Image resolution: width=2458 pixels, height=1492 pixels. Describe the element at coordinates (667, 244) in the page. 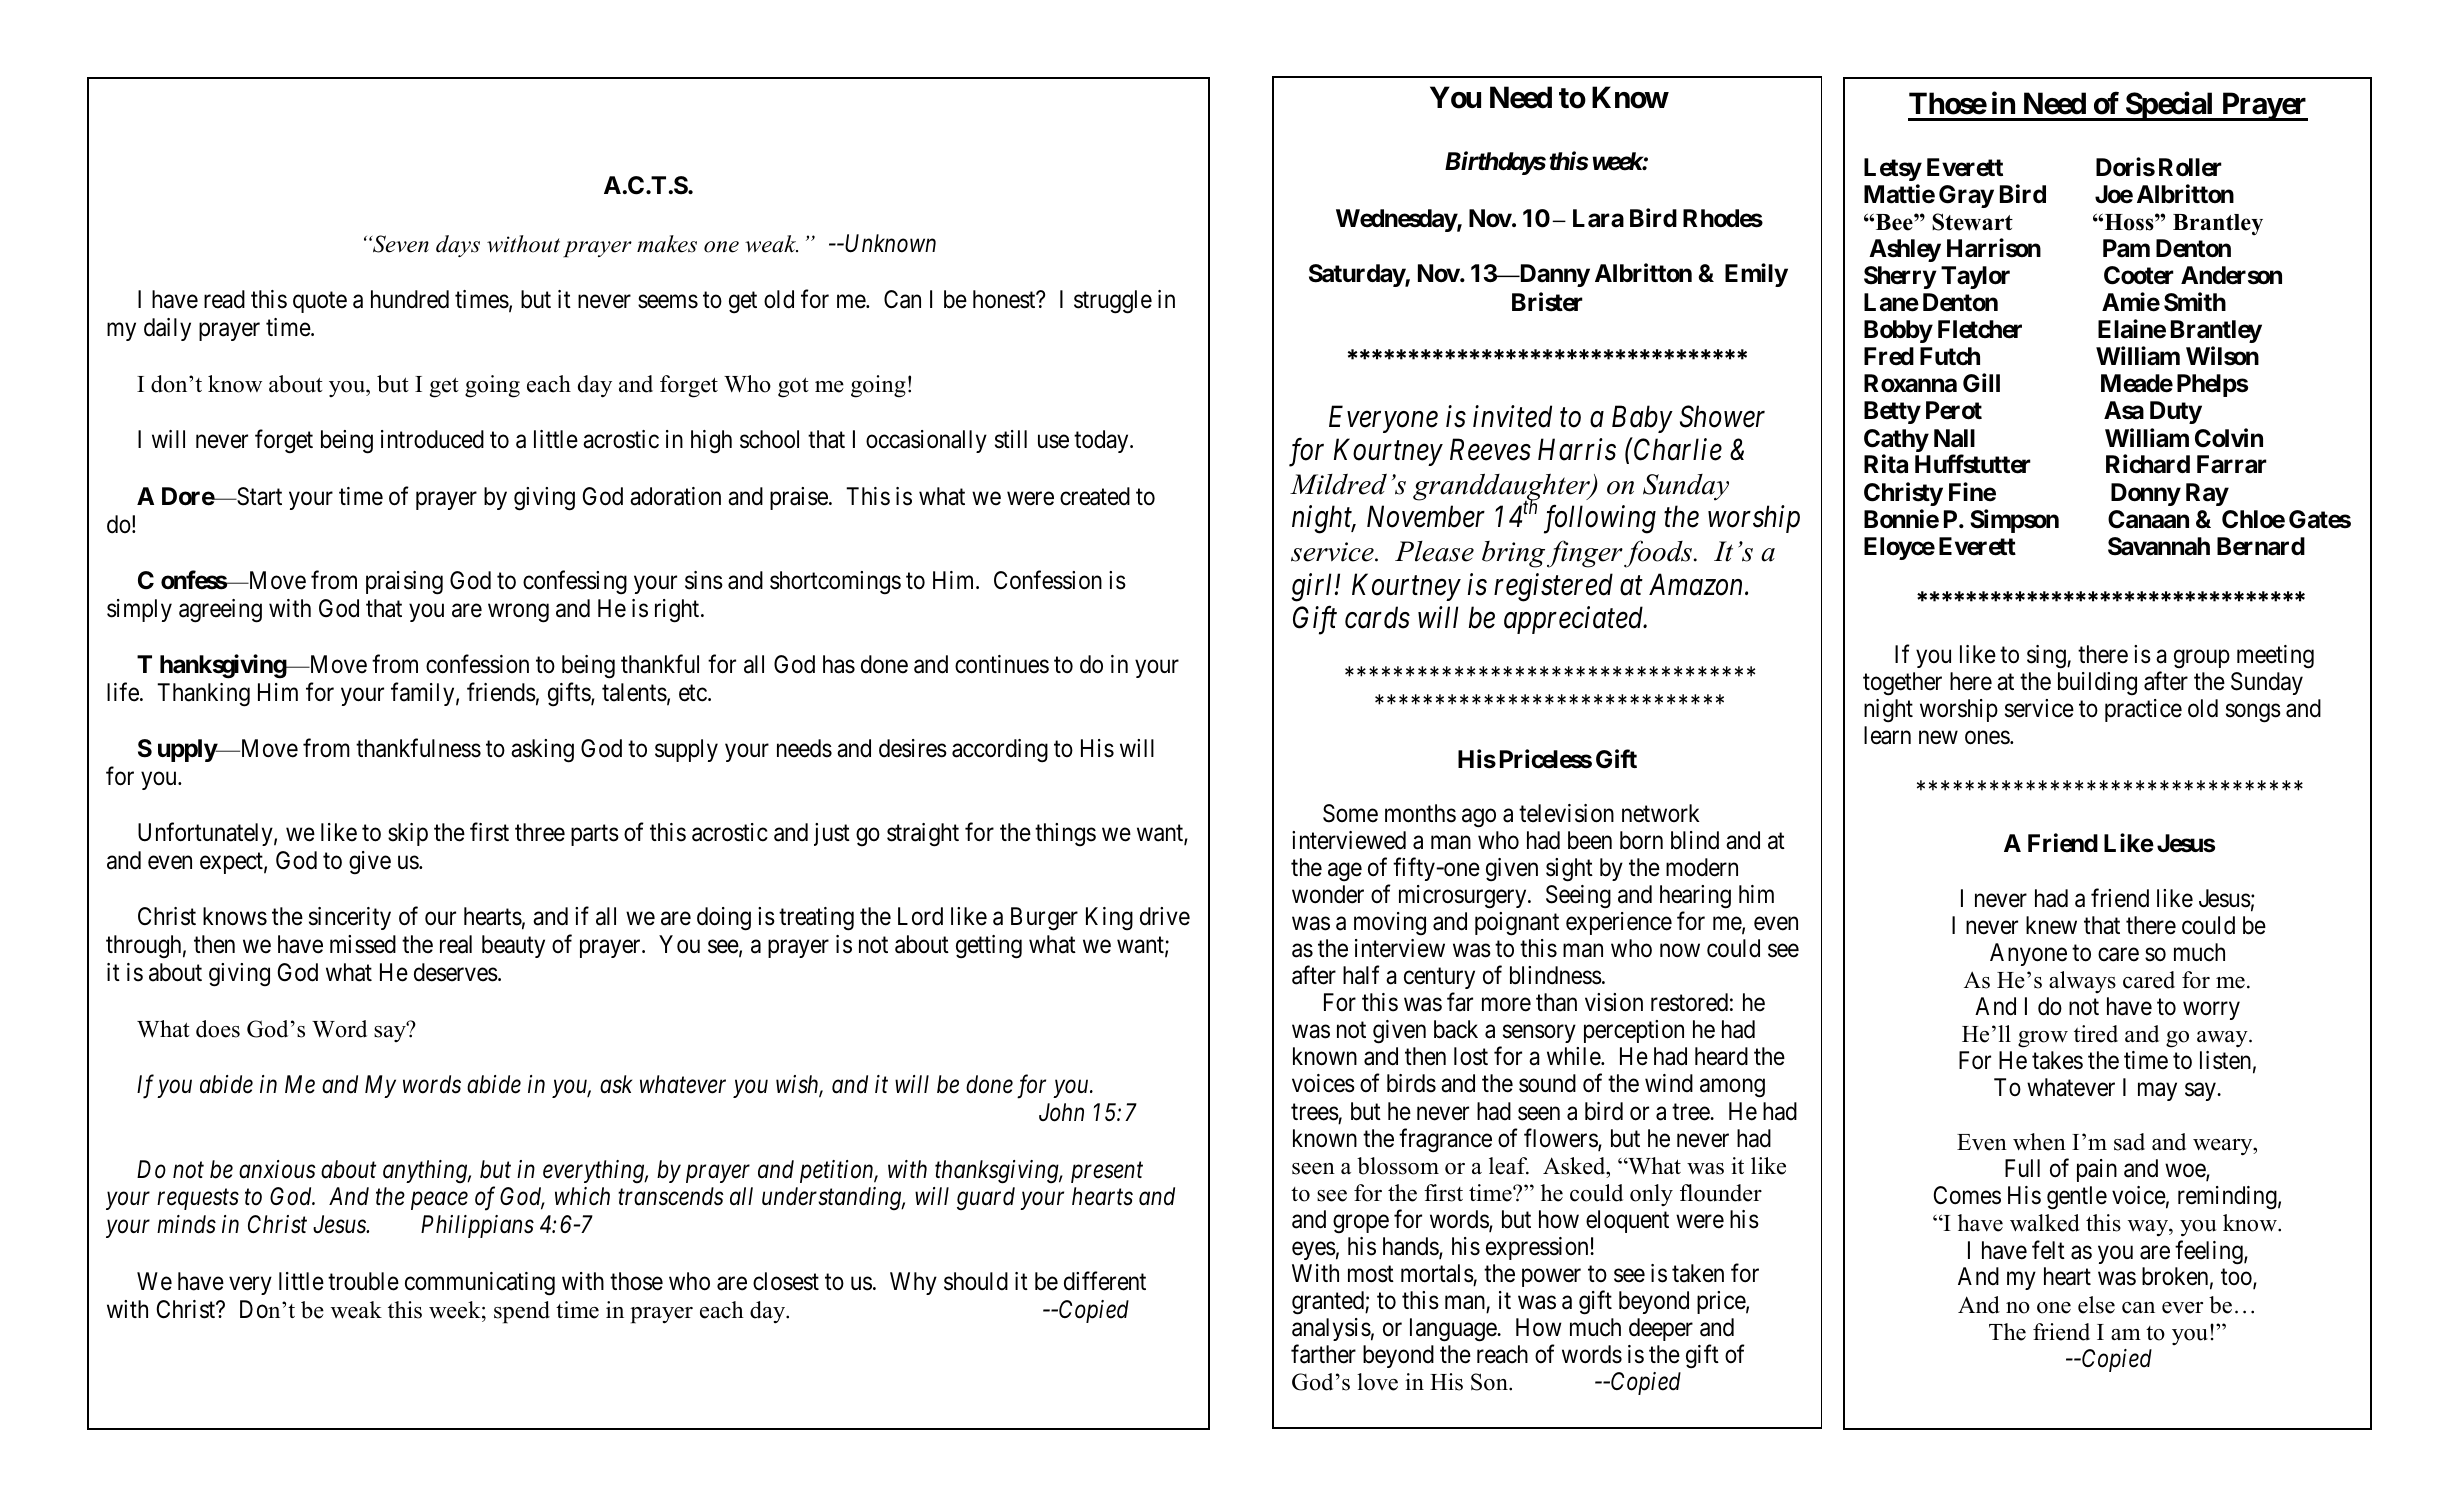

I see `makes` at that location.
